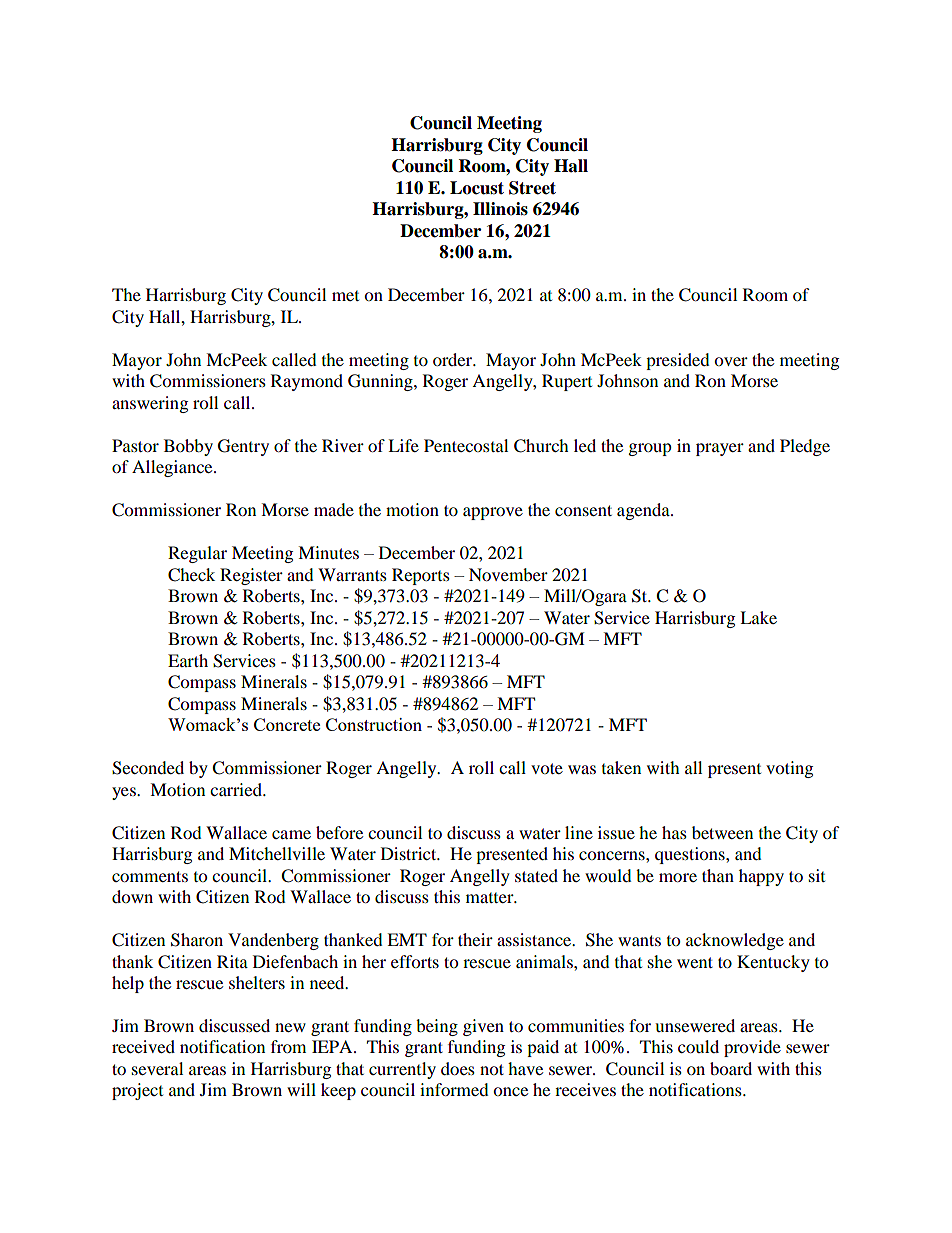 The image size is (952, 1233). I want to click on carried, so click(237, 789).
